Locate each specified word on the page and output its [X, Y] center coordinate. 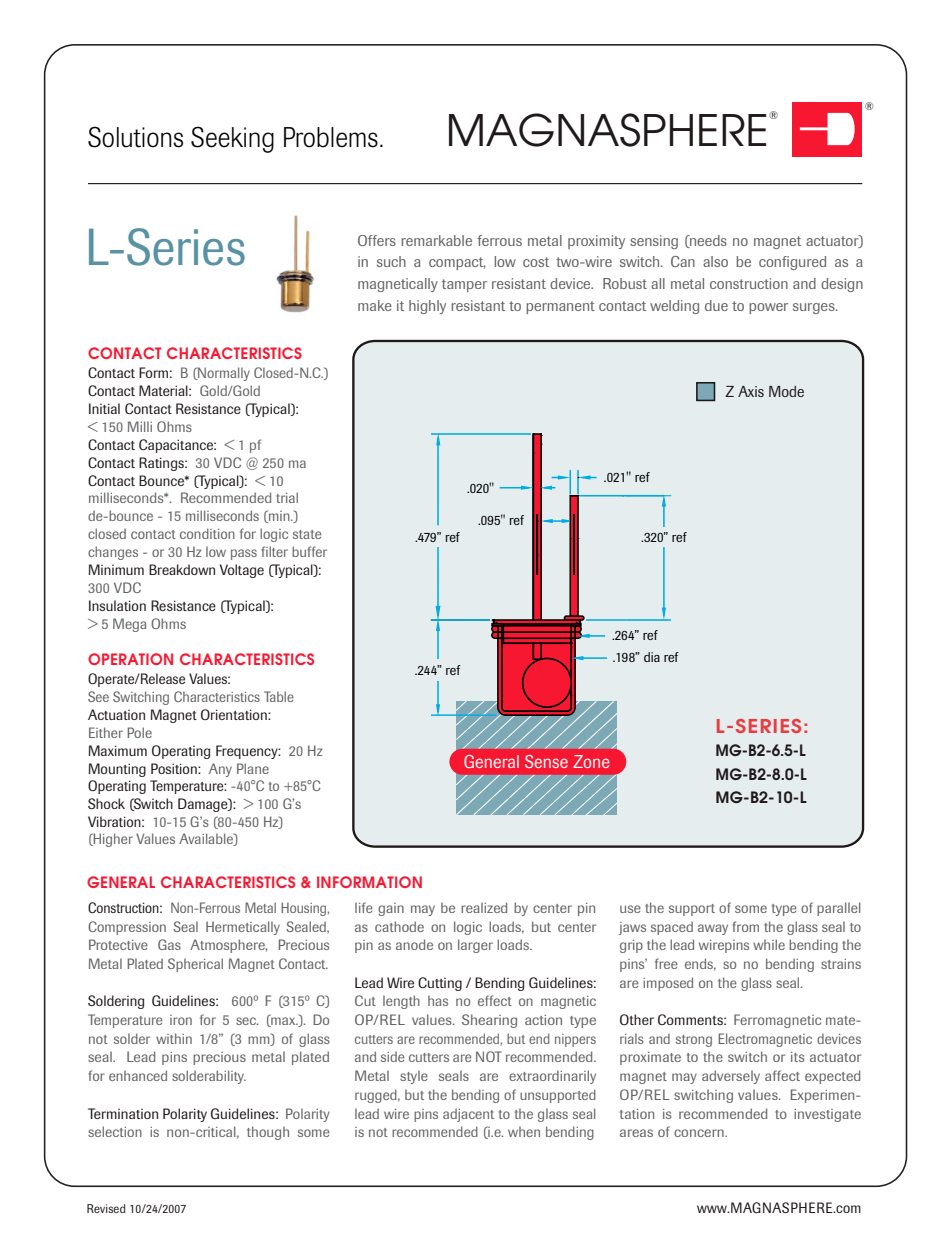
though [268, 1133]
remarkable [436, 240]
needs [707, 241]
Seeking [232, 139]
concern [700, 1133]
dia [652, 657]
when [524, 1131]
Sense [546, 761]
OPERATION [130, 659]
